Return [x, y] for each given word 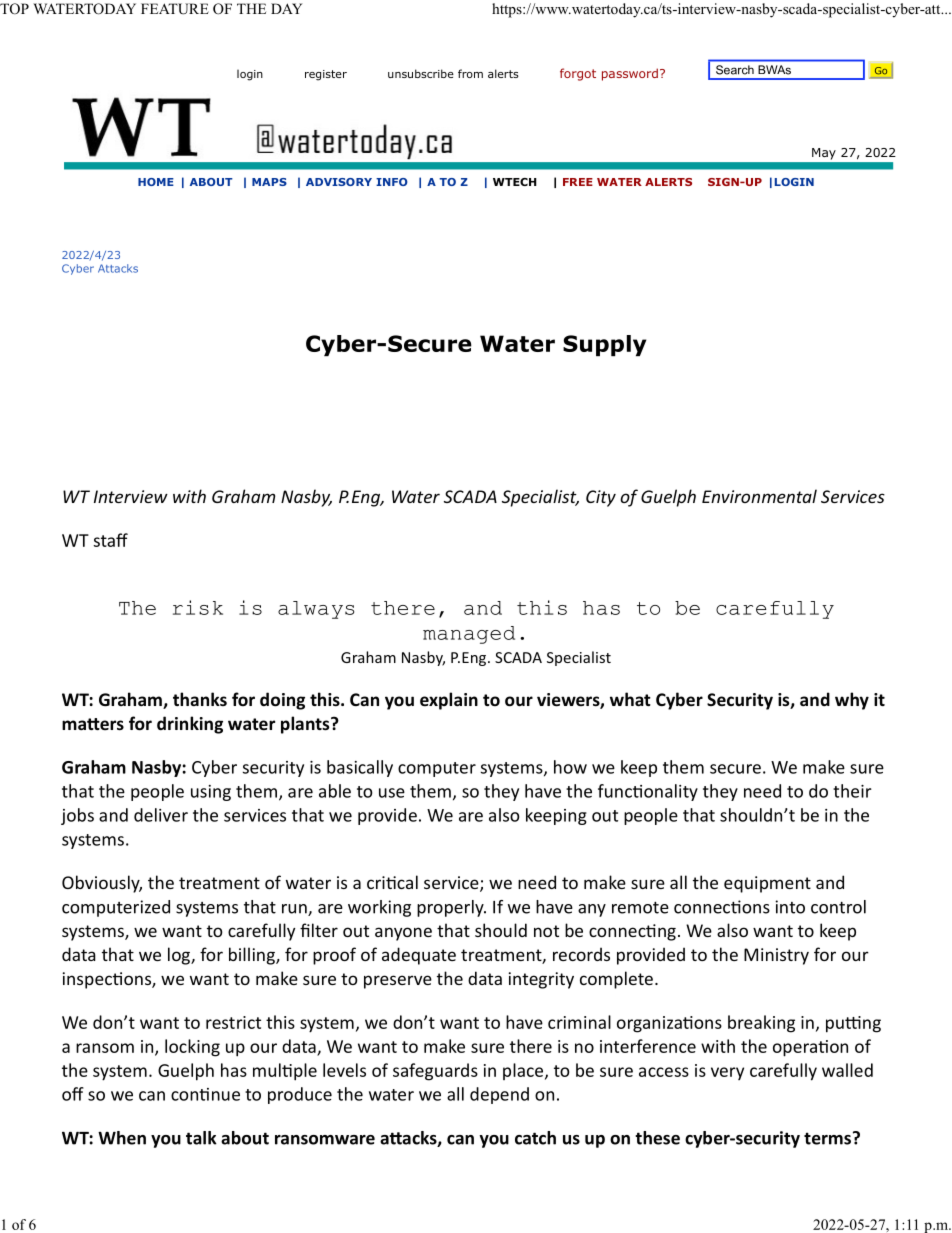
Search [735, 70]
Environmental [759, 496]
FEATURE [175, 9]
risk [198, 607]
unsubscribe [421, 73]
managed [469, 635]
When [122, 1138]
